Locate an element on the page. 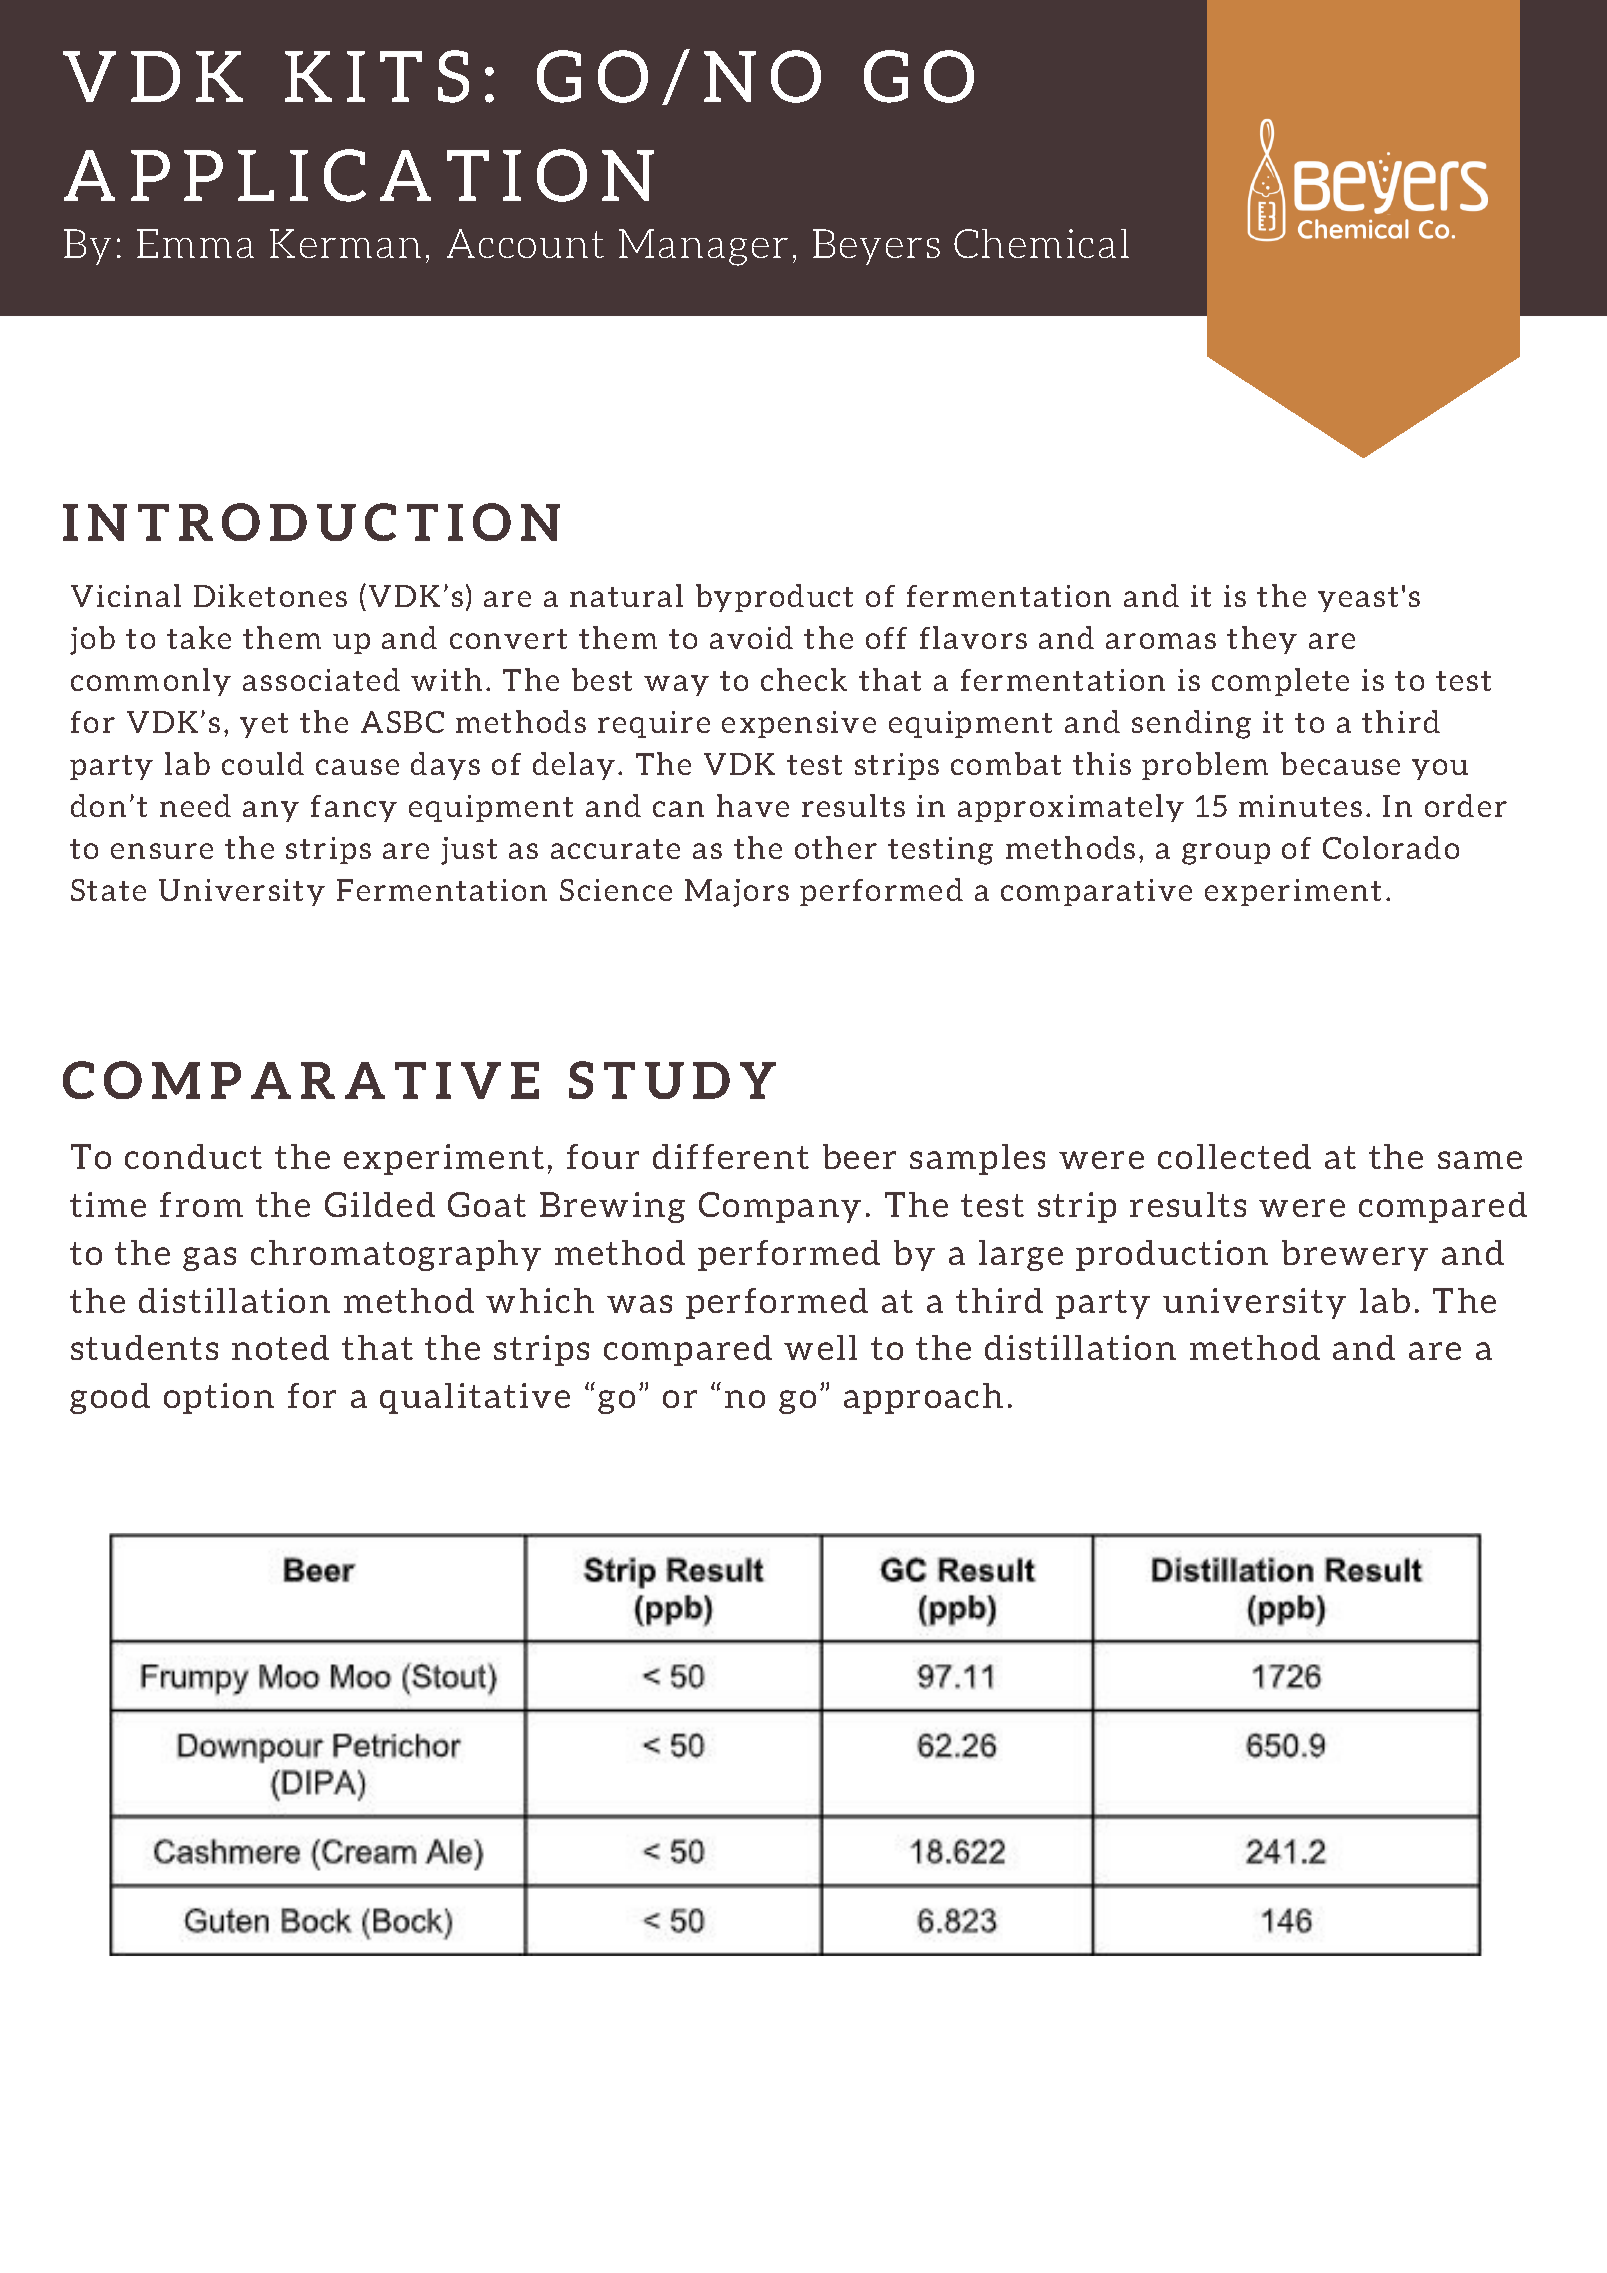 The width and height of the document is (1607, 2273). well is located at coordinates (820, 1347).
